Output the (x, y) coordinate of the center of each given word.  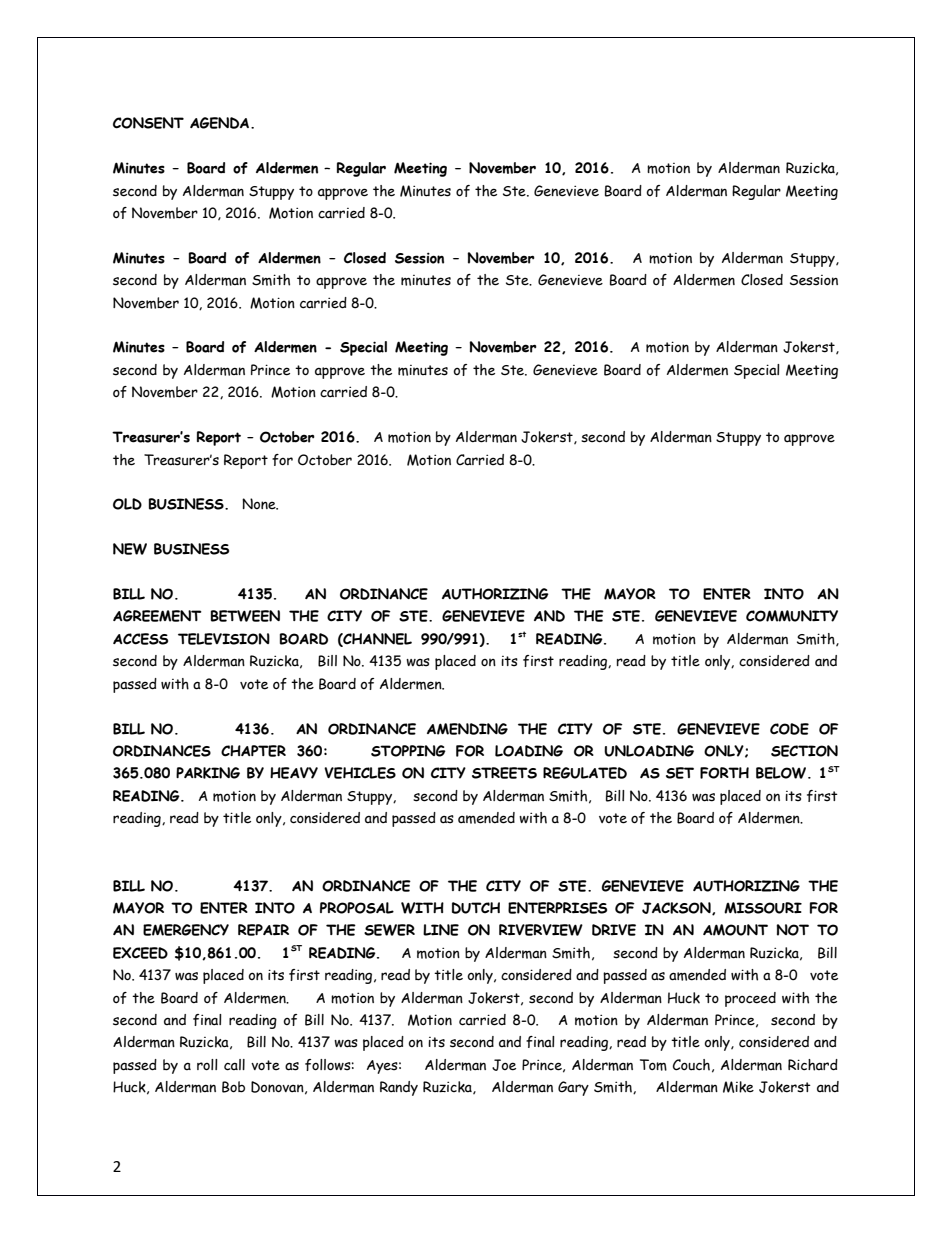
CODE (789, 729)
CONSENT (148, 123)
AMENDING (467, 729)
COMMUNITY (792, 616)
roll (207, 1064)
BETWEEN (245, 616)
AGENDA (221, 123)
